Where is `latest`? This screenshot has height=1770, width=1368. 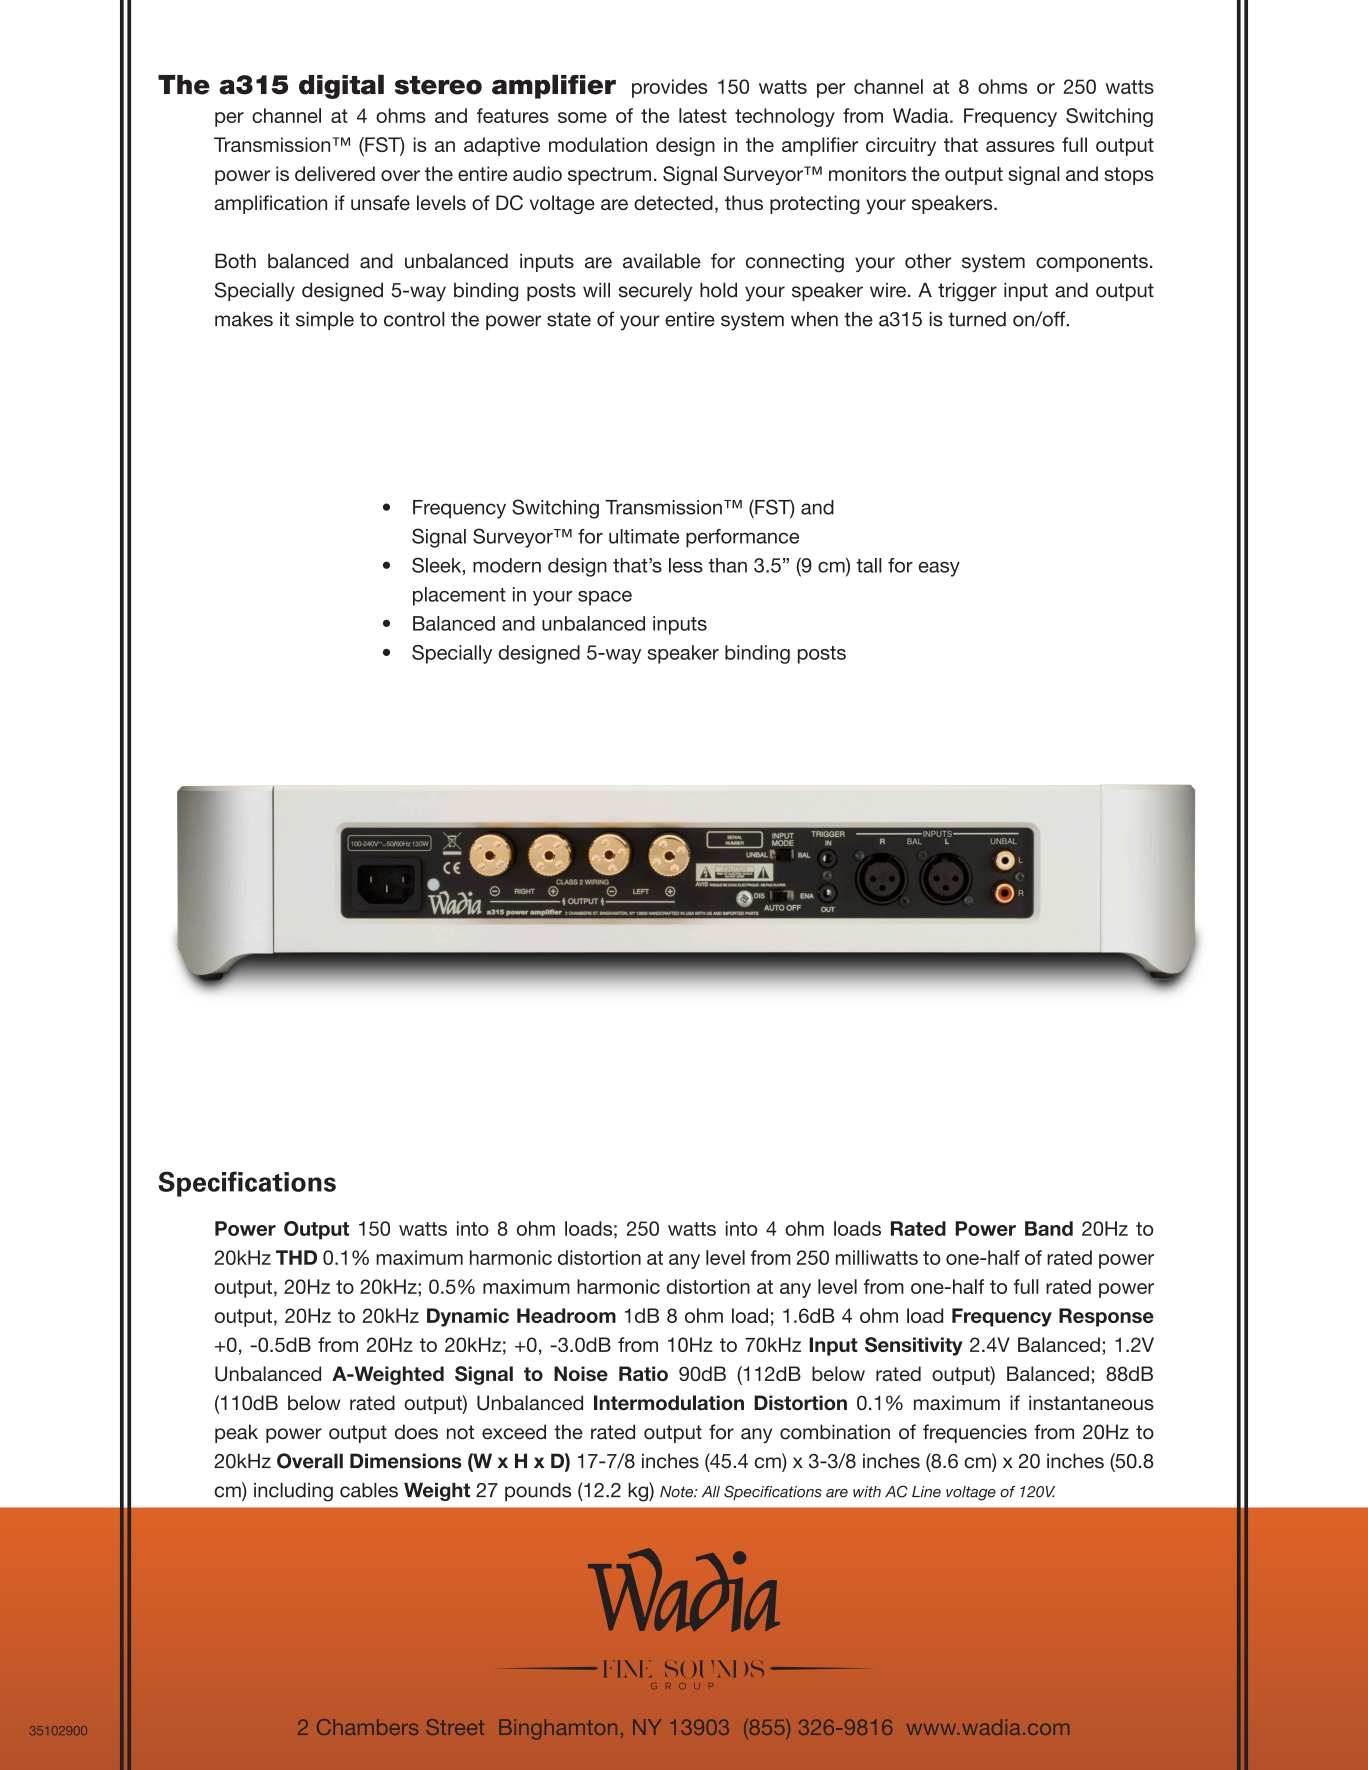 latest is located at coordinates (703, 115).
